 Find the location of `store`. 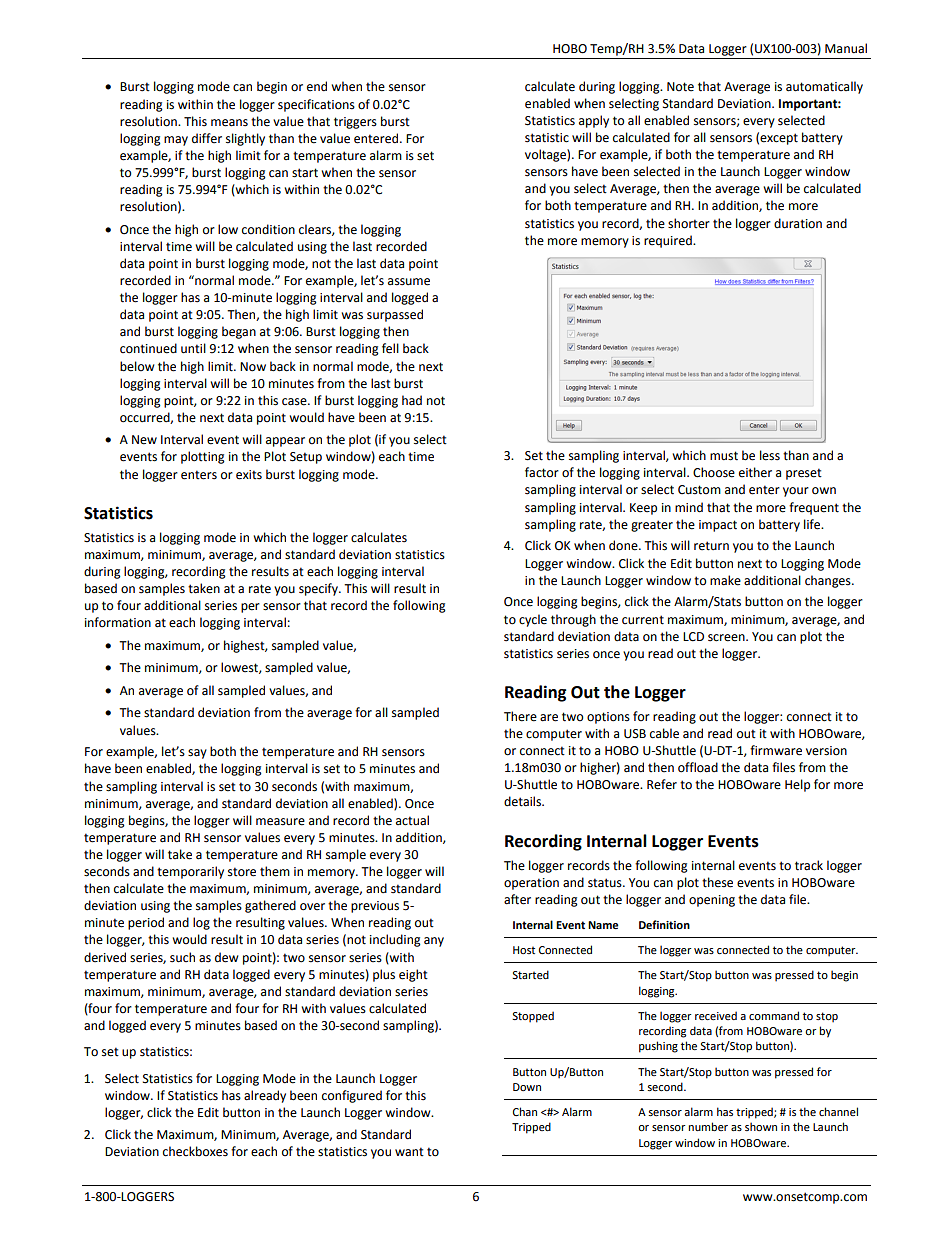

store is located at coordinates (242, 872).
